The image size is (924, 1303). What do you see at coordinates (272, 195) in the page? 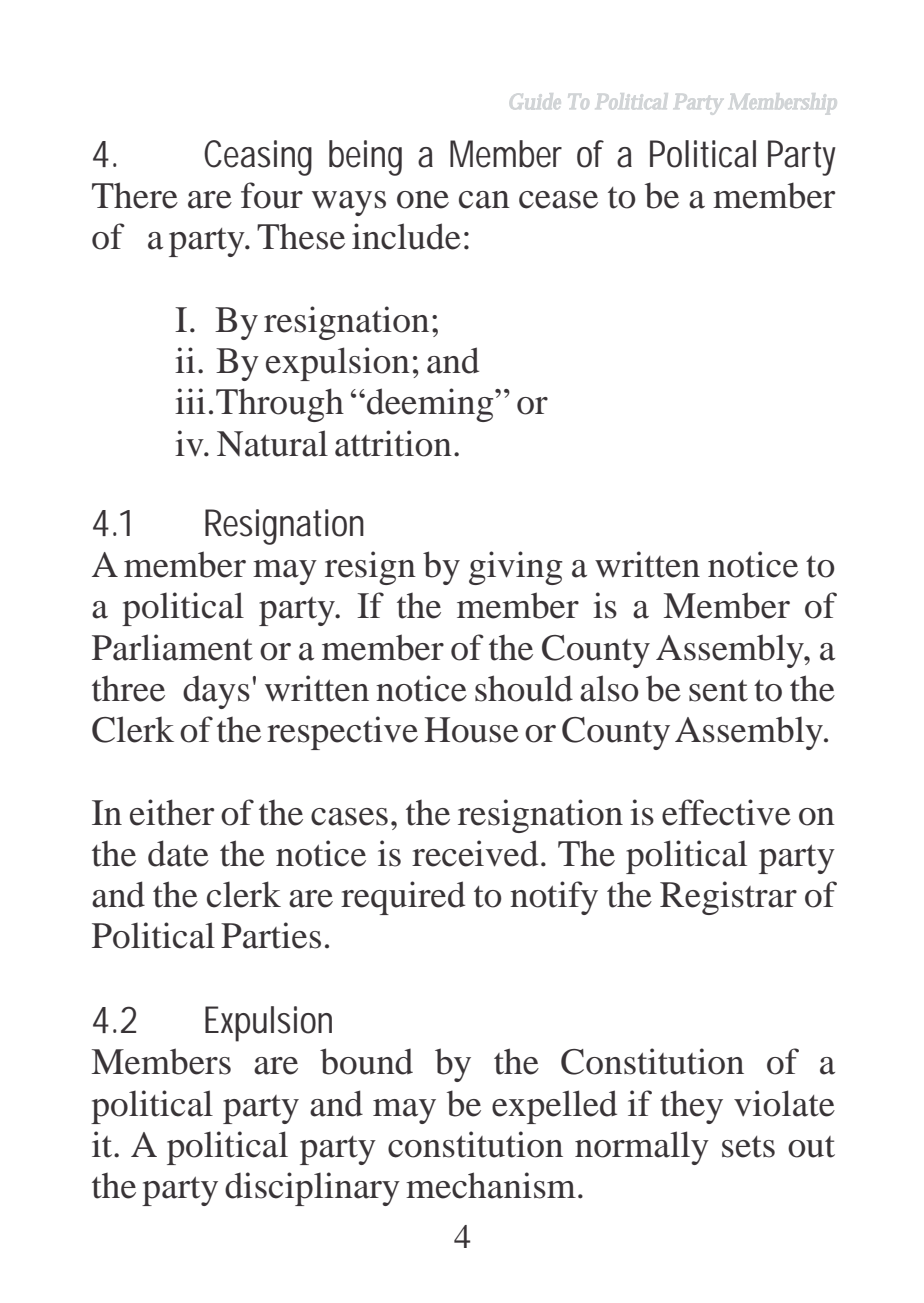
I see `four` at bounding box center [272, 195].
